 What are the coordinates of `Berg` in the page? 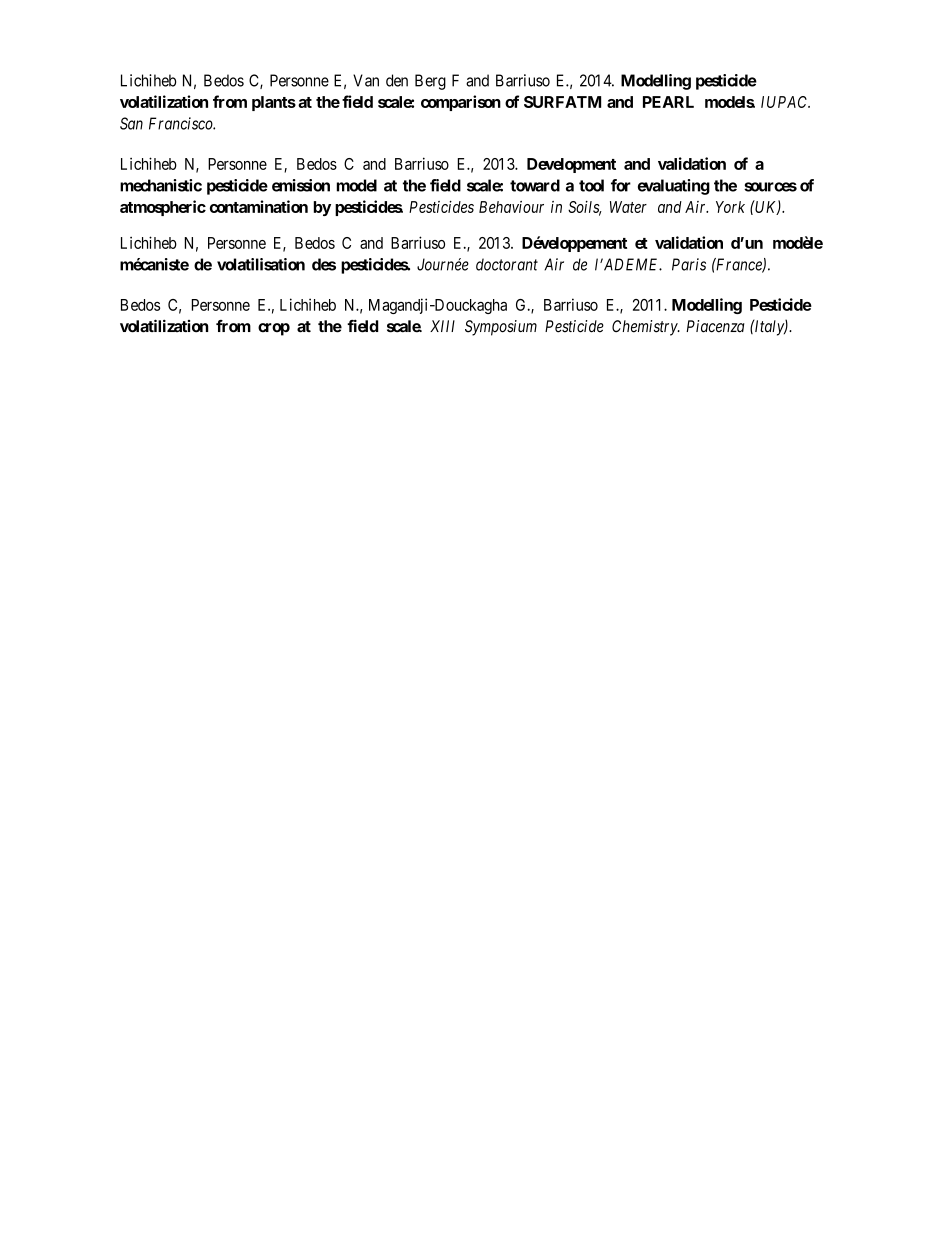 It's located at (430, 82).
